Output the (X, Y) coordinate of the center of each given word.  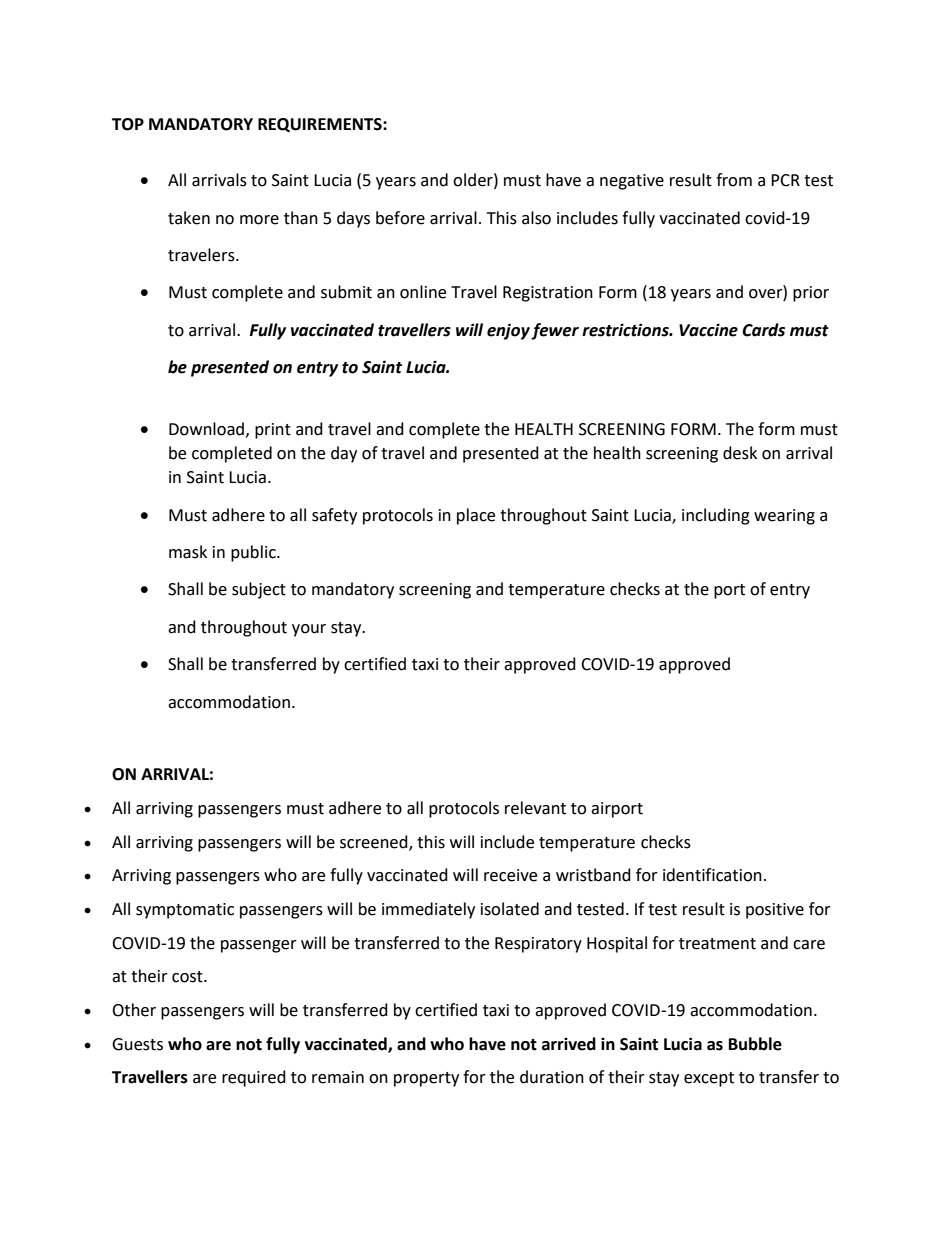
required (254, 1078)
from (734, 180)
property (426, 1079)
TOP (128, 124)
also (536, 218)
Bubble (755, 1044)
